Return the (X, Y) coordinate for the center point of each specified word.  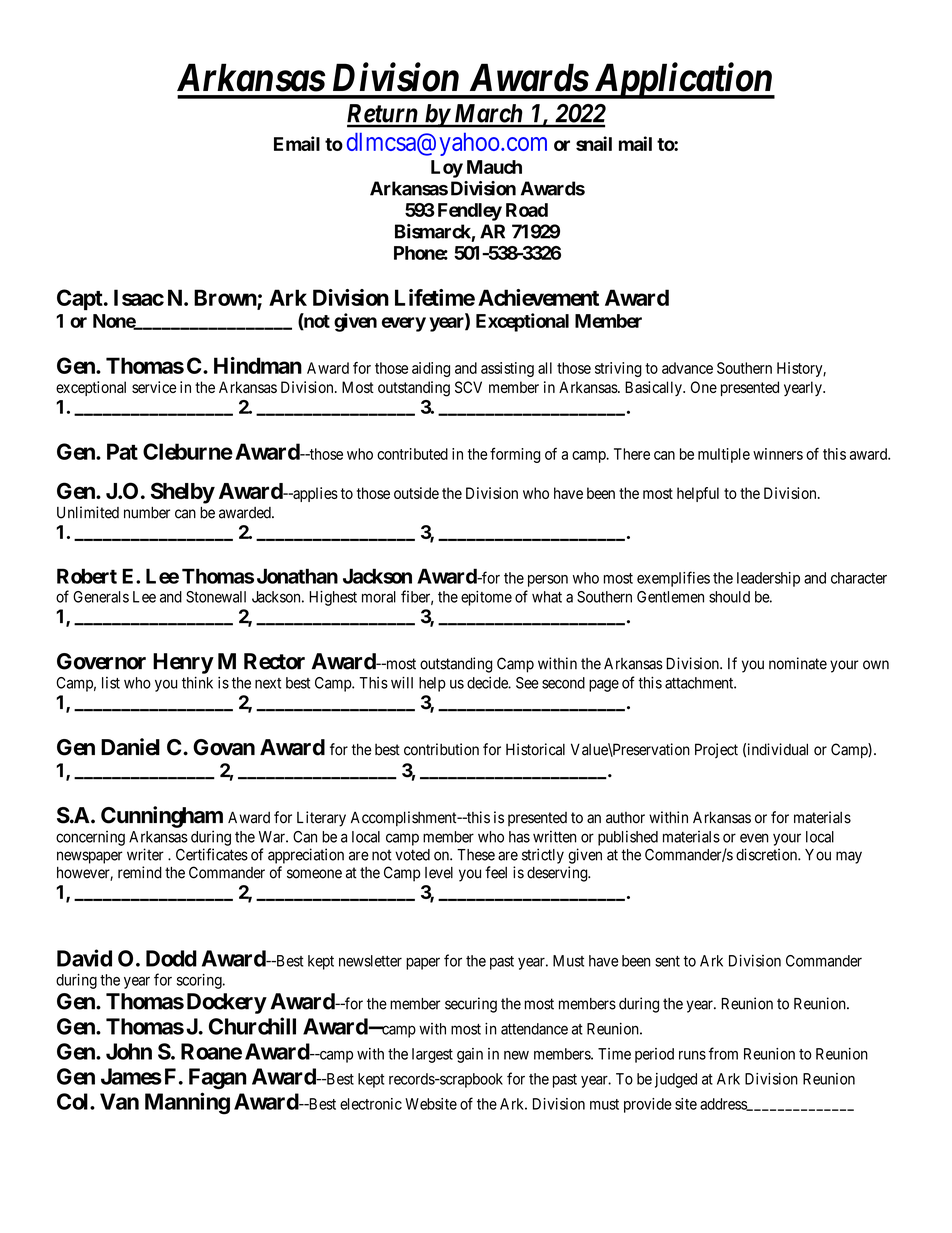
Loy (447, 169)
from (723, 1053)
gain (470, 1055)
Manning (187, 1103)
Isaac (139, 297)
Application (682, 80)
